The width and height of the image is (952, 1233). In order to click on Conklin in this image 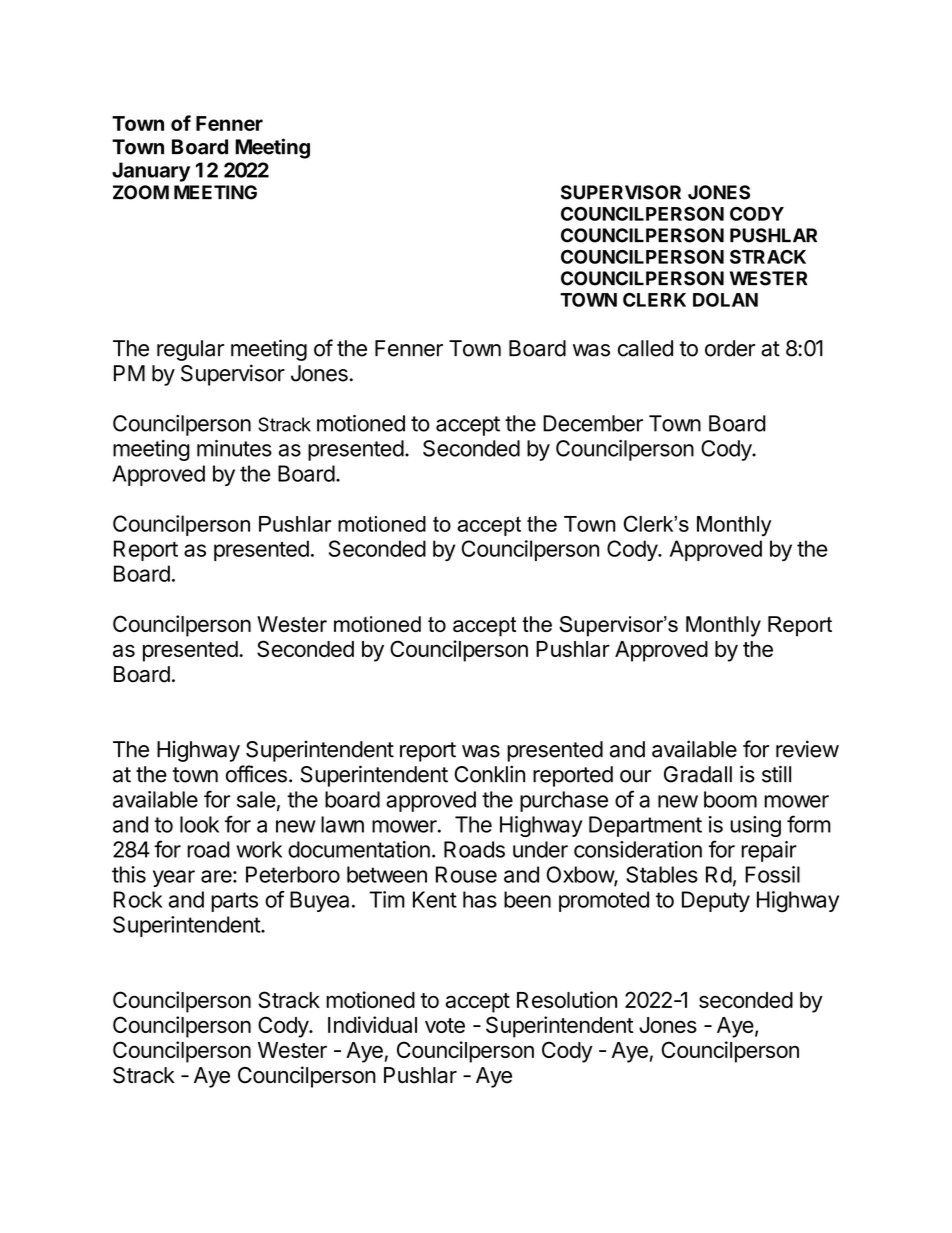, I will do `click(489, 774)`.
